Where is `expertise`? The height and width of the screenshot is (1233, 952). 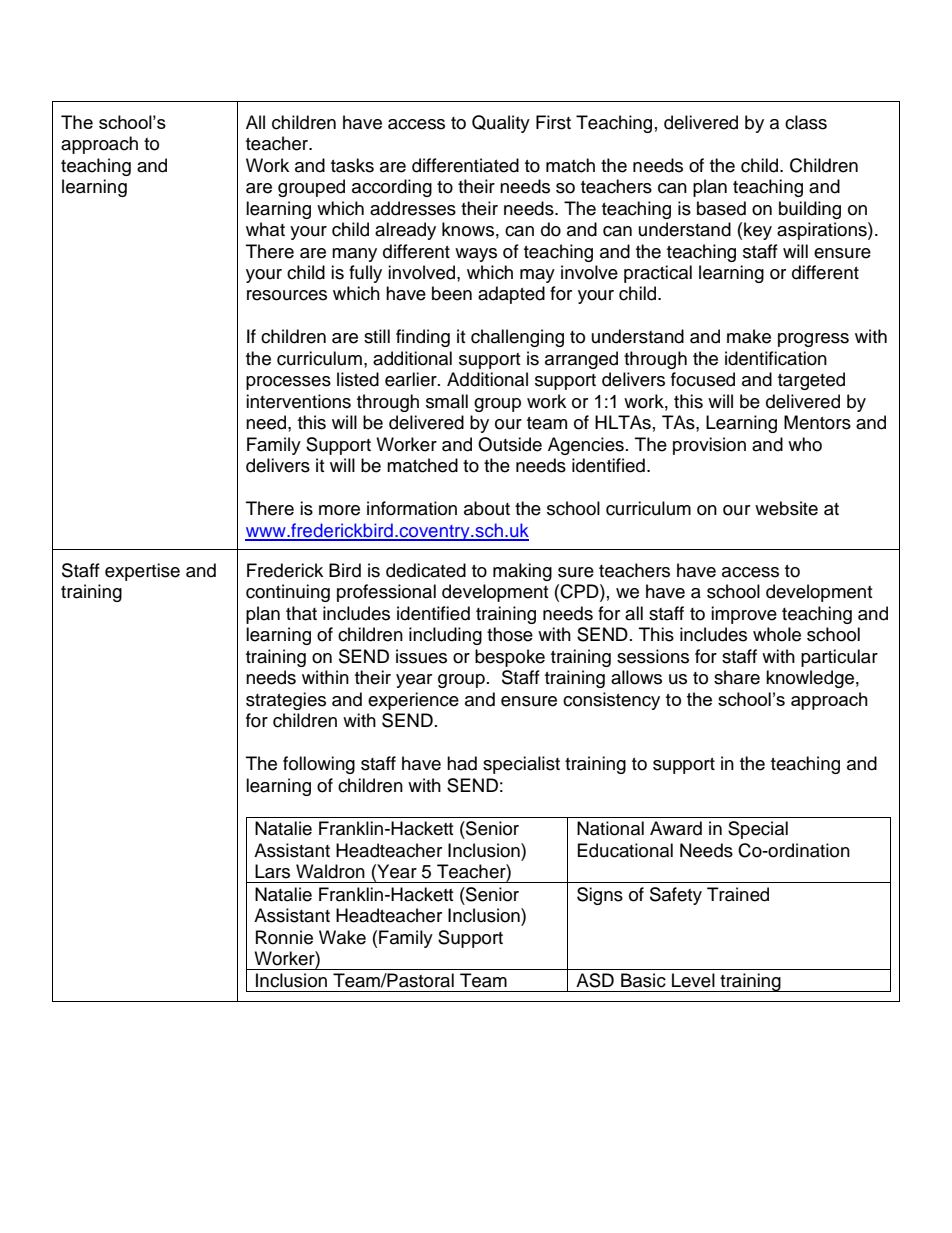
expertise is located at coordinates (142, 572).
